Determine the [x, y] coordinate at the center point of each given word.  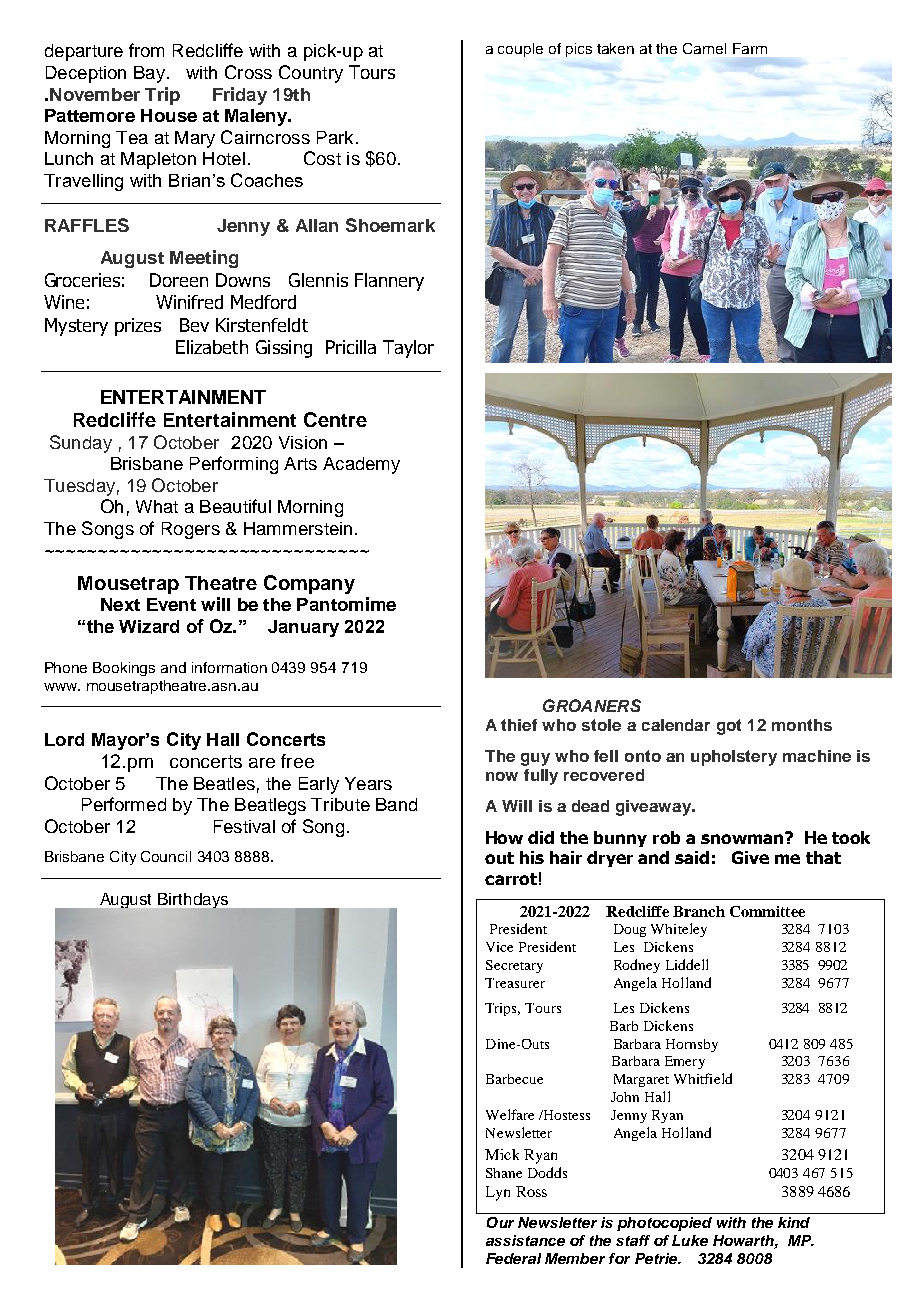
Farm [750, 48]
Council [166, 856]
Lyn [498, 1193]
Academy [361, 465]
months [802, 725]
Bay [149, 74]
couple [520, 50]
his [532, 857]
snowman [743, 838]
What [157, 506]
